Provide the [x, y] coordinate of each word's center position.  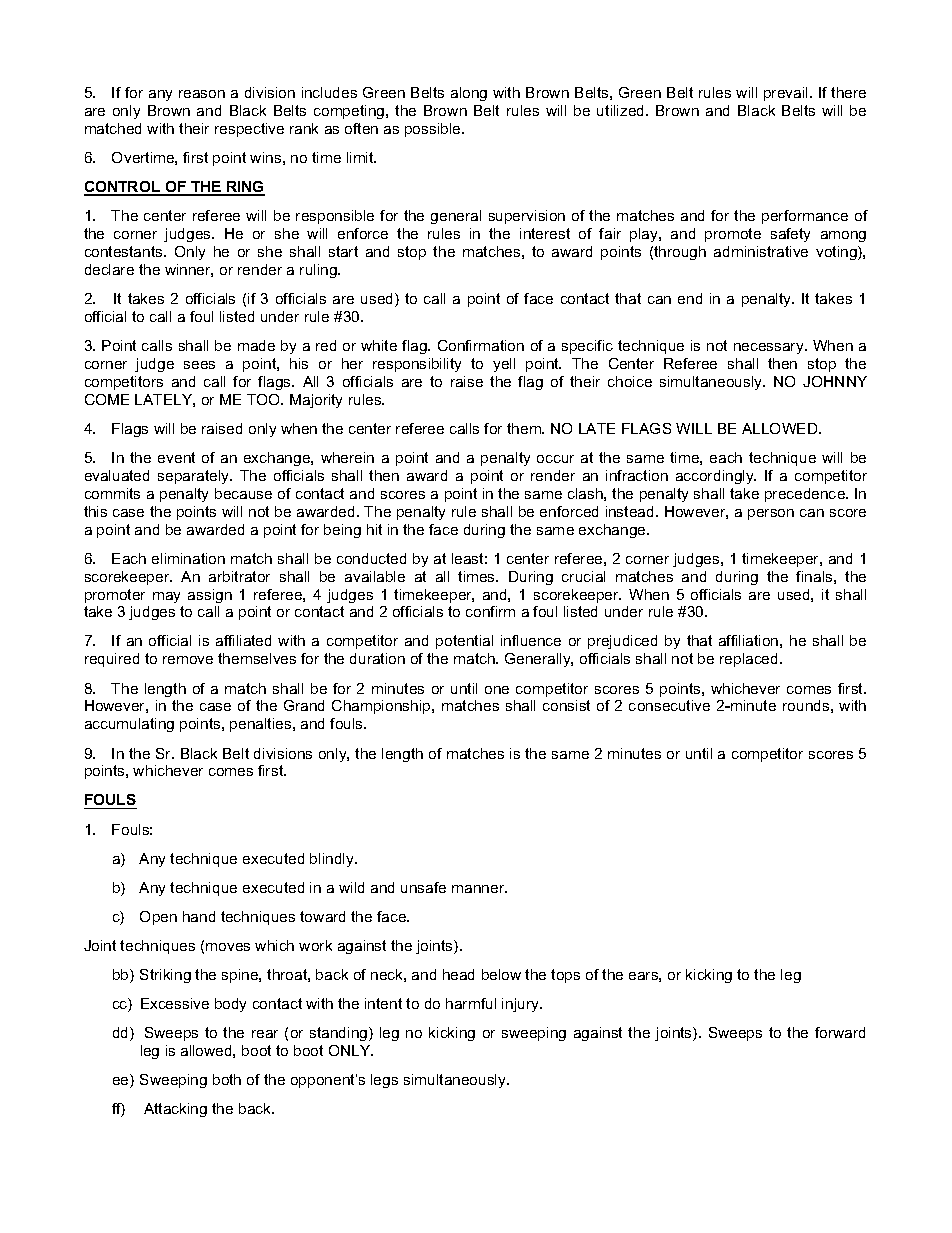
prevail [785, 94]
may [166, 597]
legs [384, 1081]
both [227, 1079]
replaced [748, 660]
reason [202, 94]
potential [464, 642]
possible [434, 130]
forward [840, 1032]
